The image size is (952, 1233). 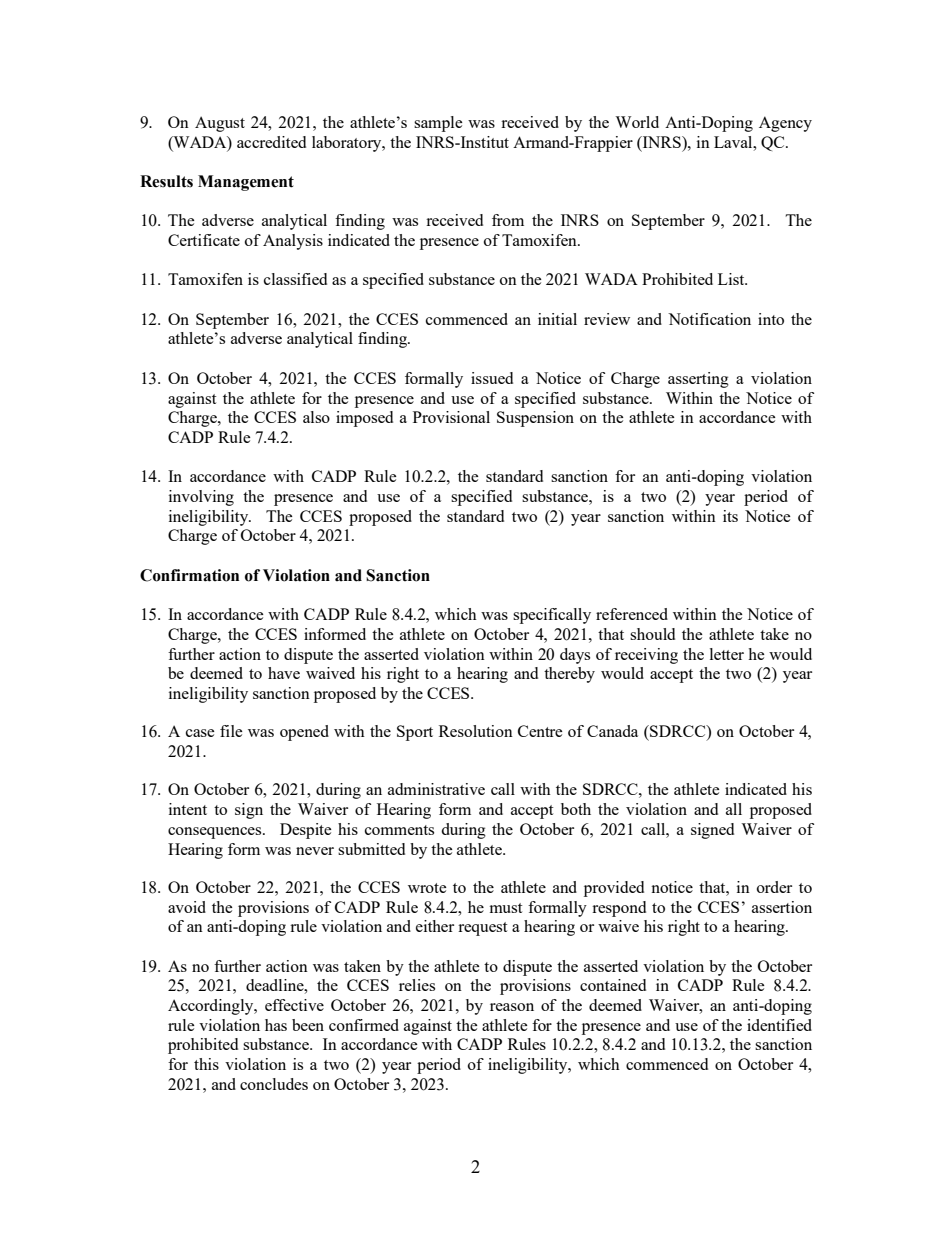 What do you see at coordinates (476, 731) in the screenshot?
I see `Resolution` at bounding box center [476, 731].
